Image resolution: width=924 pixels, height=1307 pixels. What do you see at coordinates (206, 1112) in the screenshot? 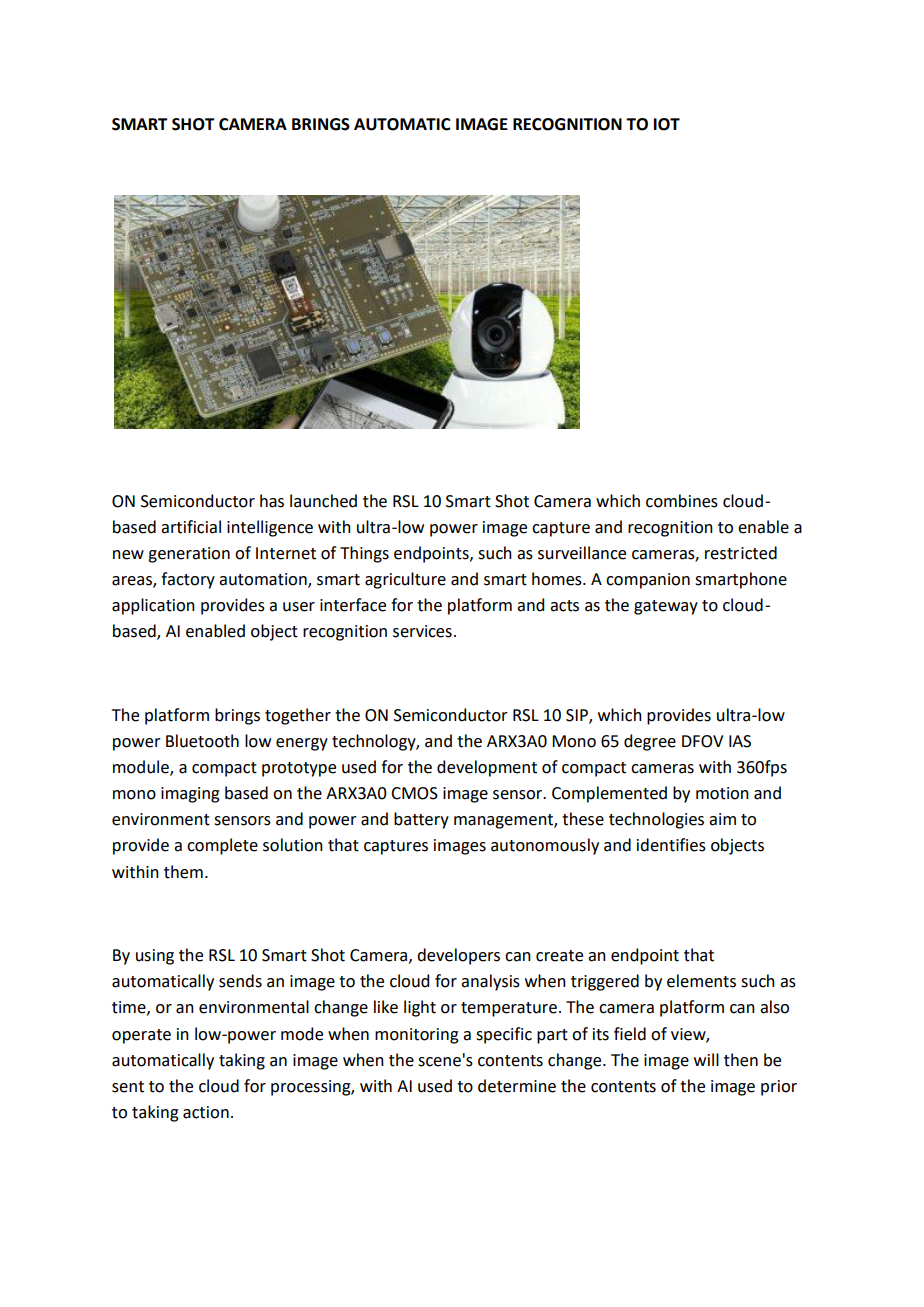
I see `action` at bounding box center [206, 1112].
